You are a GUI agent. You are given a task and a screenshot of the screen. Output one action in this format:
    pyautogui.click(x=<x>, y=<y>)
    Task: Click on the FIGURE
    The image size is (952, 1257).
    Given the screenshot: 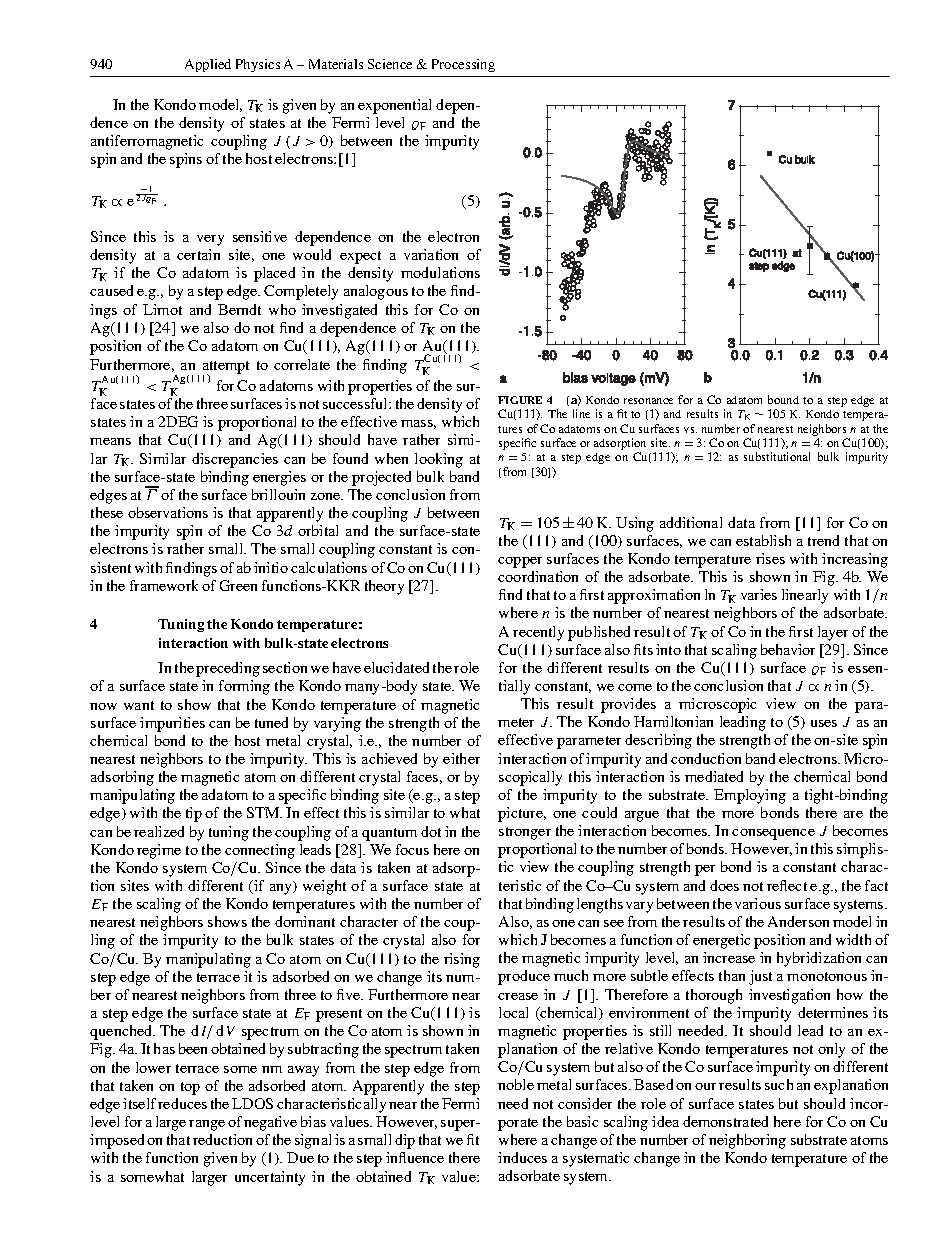 What is the action you would take?
    pyautogui.click(x=520, y=400)
